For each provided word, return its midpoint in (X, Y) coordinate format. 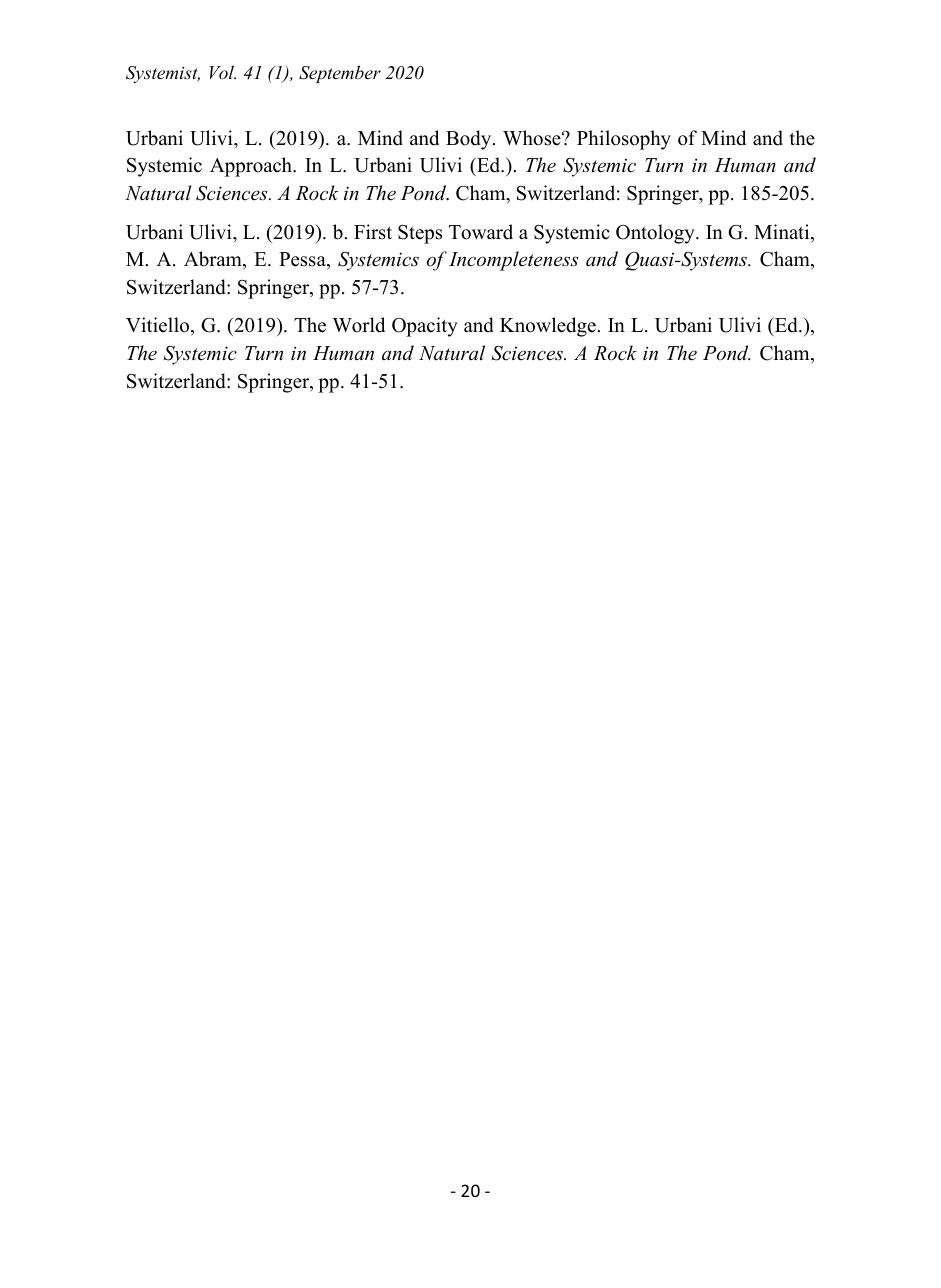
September (340, 74)
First (373, 232)
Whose (533, 138)
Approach (252, 167)
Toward (481, 232)
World (358, 325)
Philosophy (624, 140)
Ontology (656, 234)
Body (470, 140)
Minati (783, 233)
